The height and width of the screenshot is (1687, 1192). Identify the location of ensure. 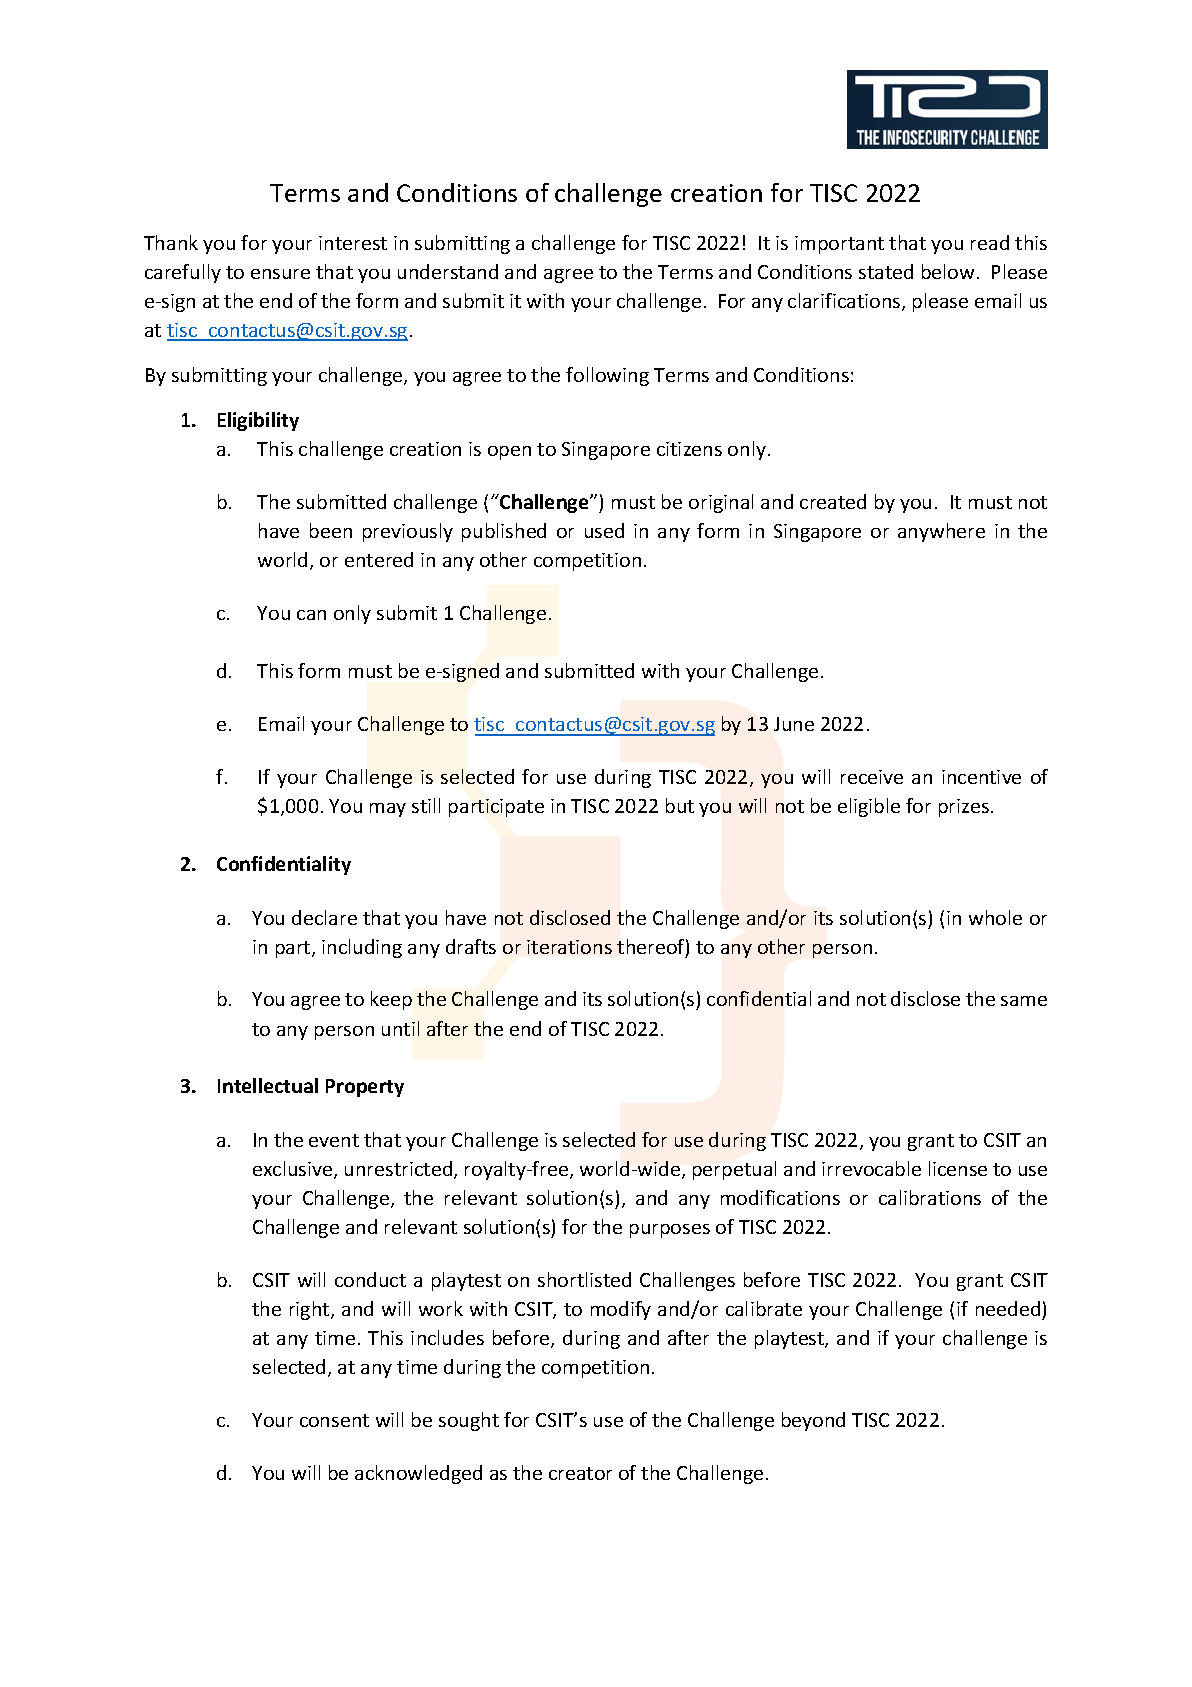
(280, 274).
